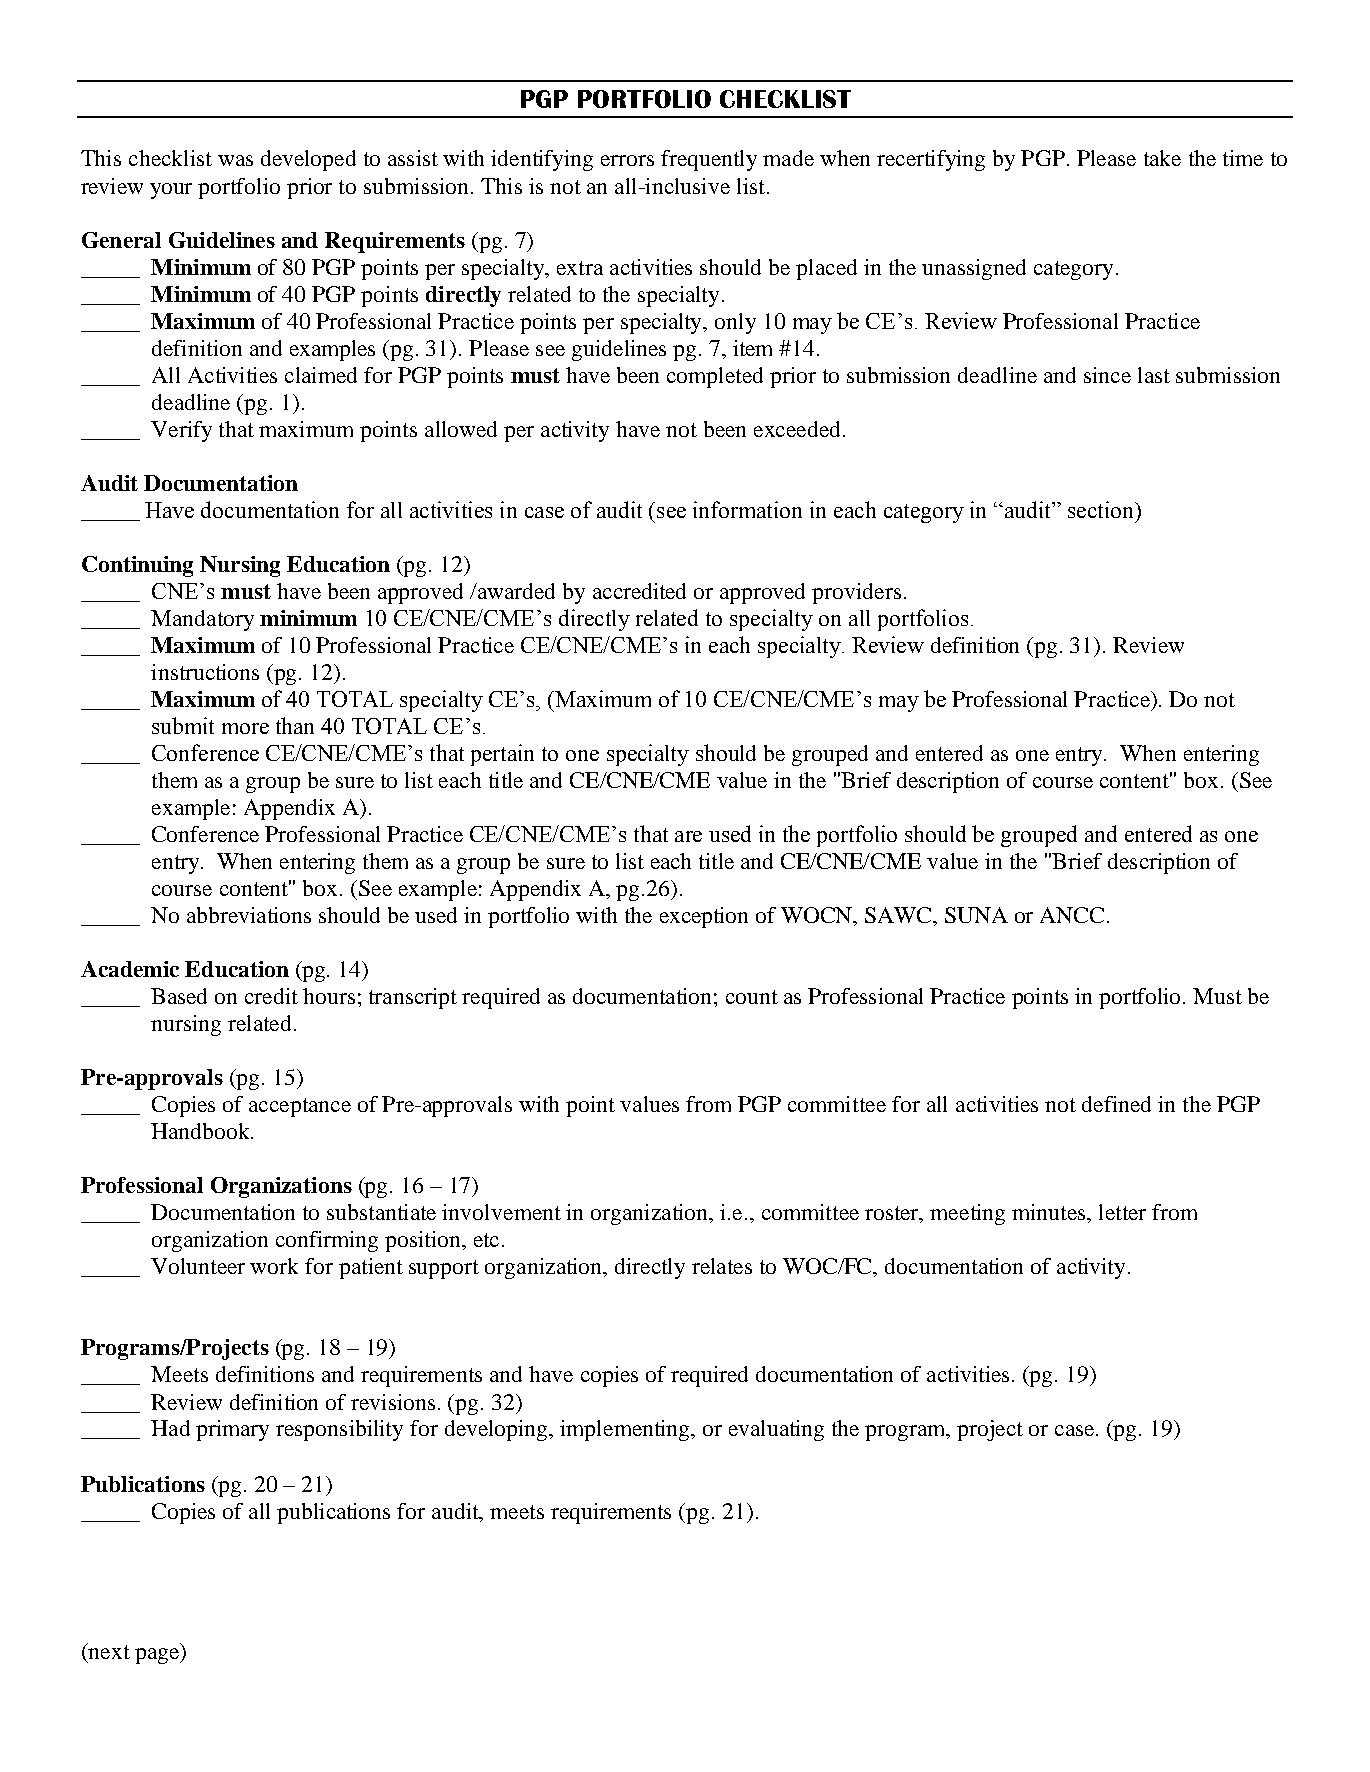 Image resolution: width=1370 pixels, height=1772 pixels. What do you see at coordinates (1122, 1212) in the screenshot?
I see `letter` at bounding box center [1122, 1212].
